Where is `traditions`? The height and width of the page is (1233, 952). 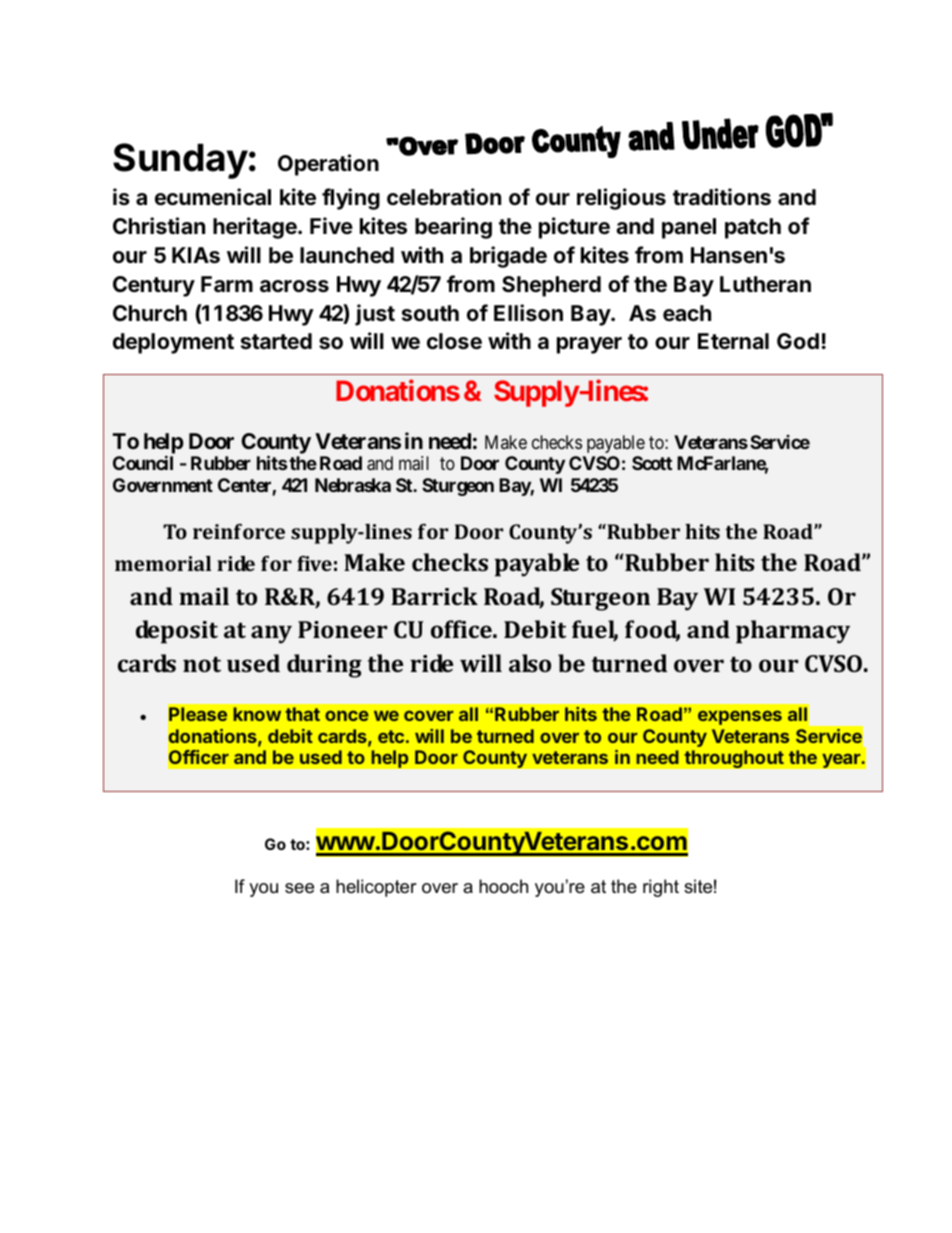
traditions is located at coordinates (722, 197).
